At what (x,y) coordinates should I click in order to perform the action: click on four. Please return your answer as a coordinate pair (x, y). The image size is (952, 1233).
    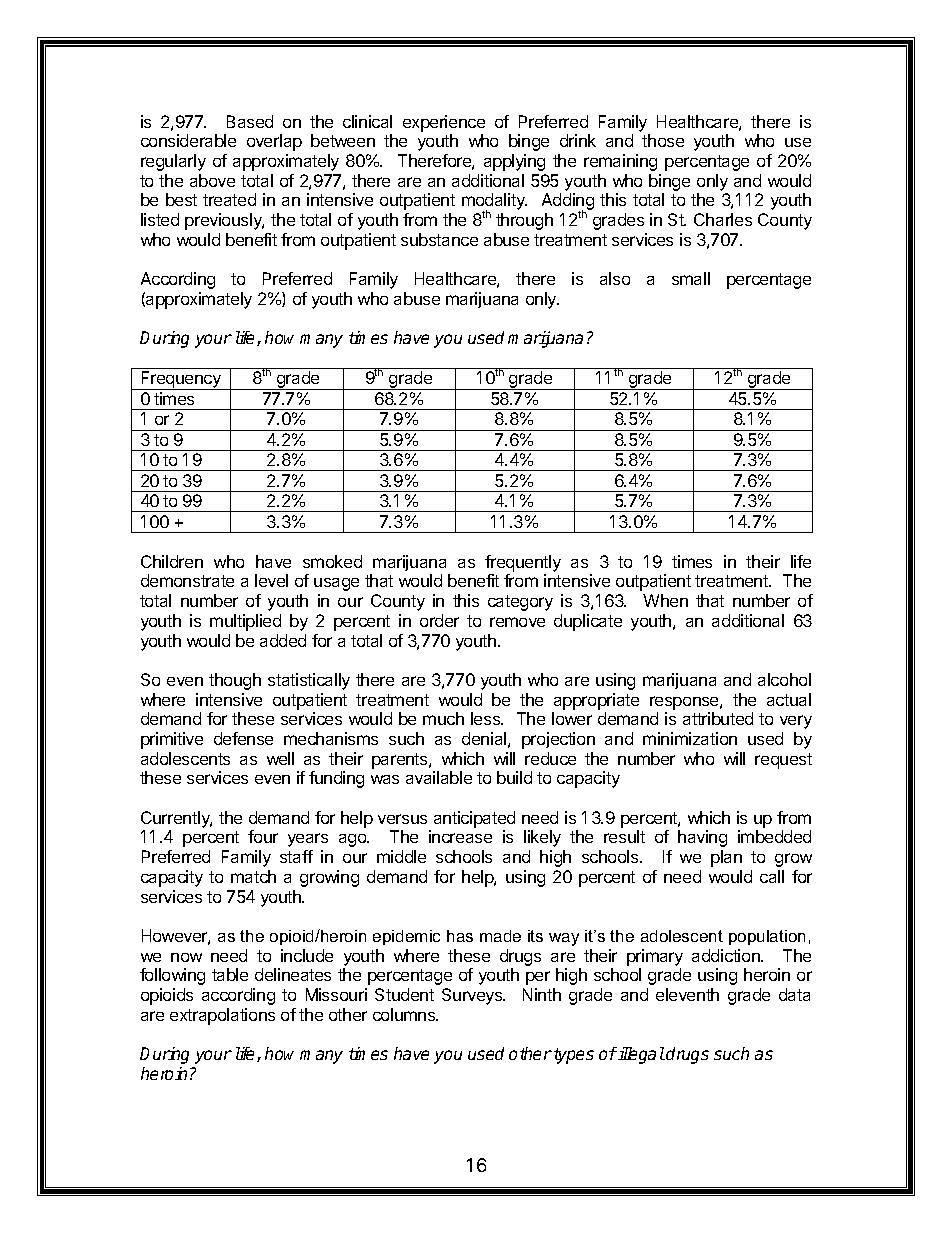
    Looking at the image, I should click on (263, 836).
